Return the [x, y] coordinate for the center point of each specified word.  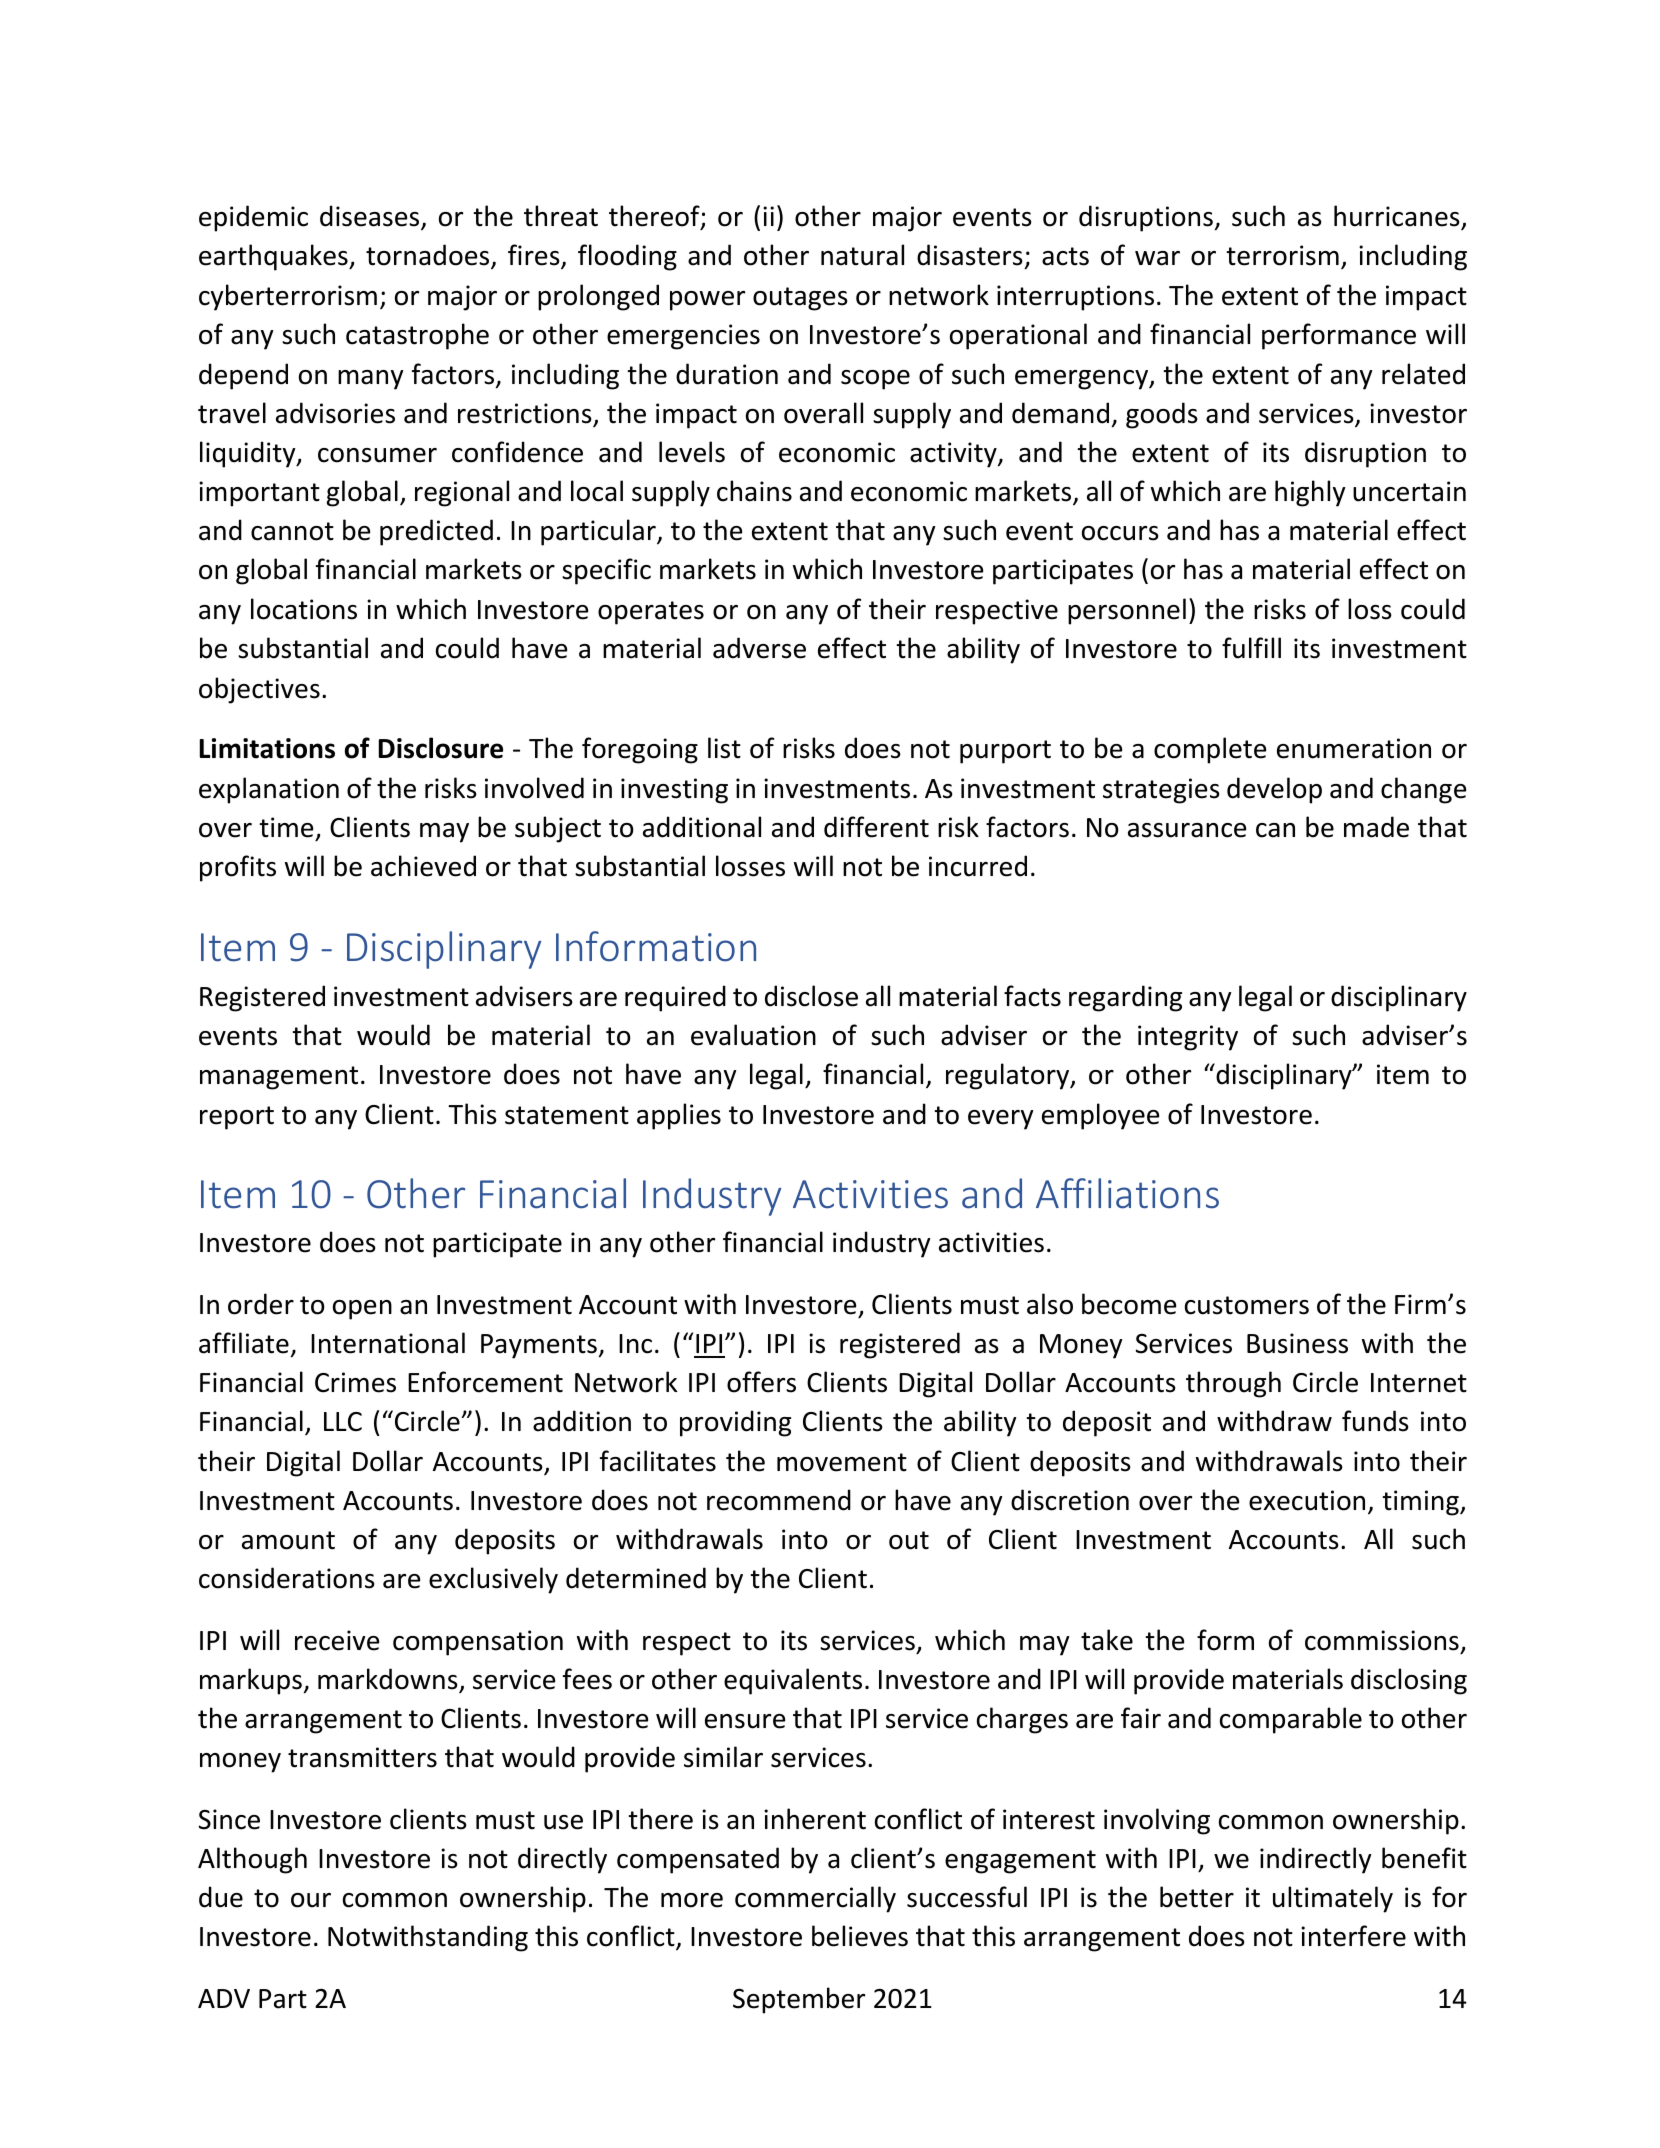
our [311, 1900]
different [876, 827]
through [1233, 1384]
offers [761, 1382]
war [1157, 258]
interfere [1353, 1936]
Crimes [355, 1382]
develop [1274, 790]
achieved [423, 866]
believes [860, 1936]
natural [862, 255]
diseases [371, 217]
